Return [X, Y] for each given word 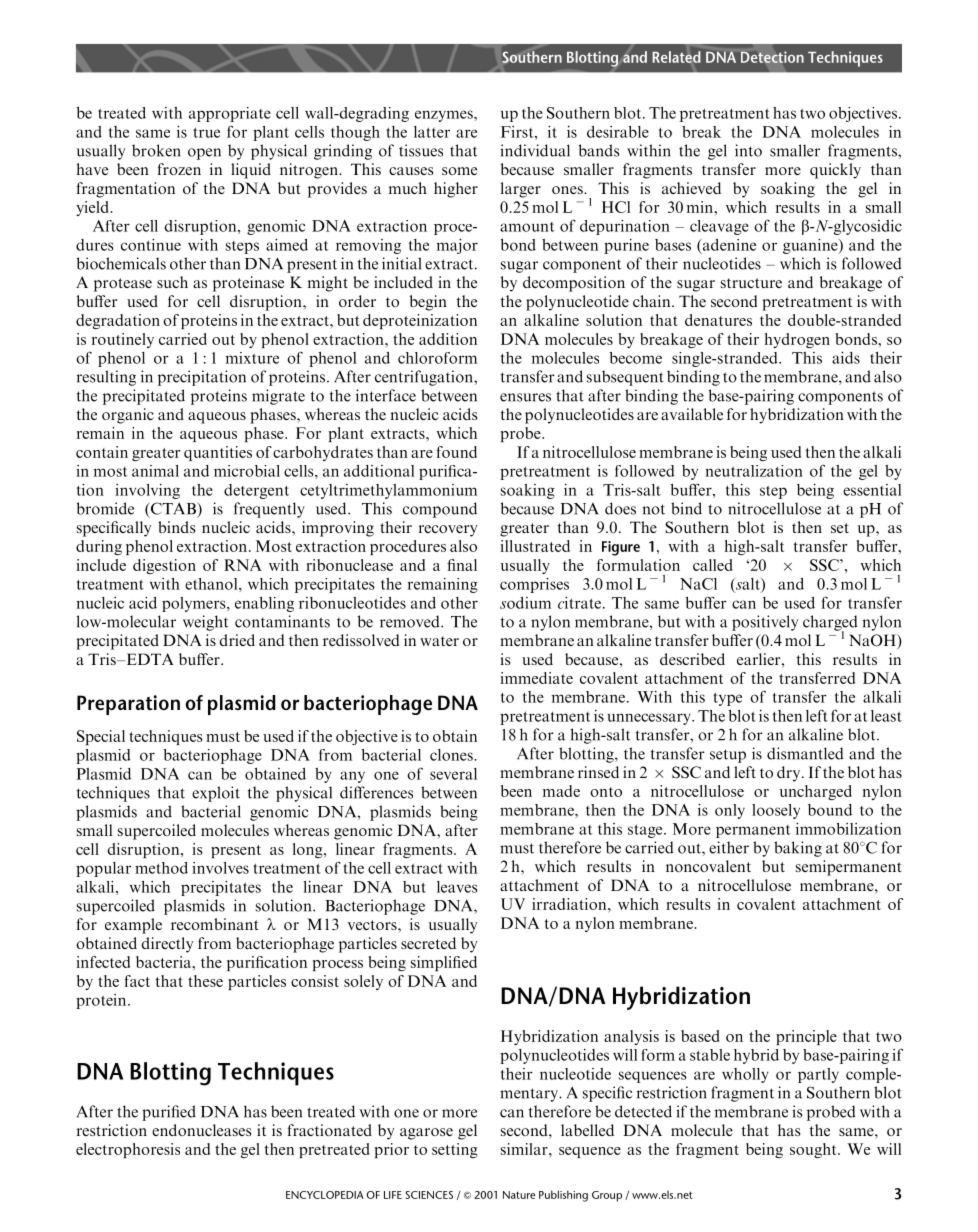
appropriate [230, 114]
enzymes [445, 116]
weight [205, 623]
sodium [525, 603]
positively [765, 623]
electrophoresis [128, 1150]
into [748, 150]
